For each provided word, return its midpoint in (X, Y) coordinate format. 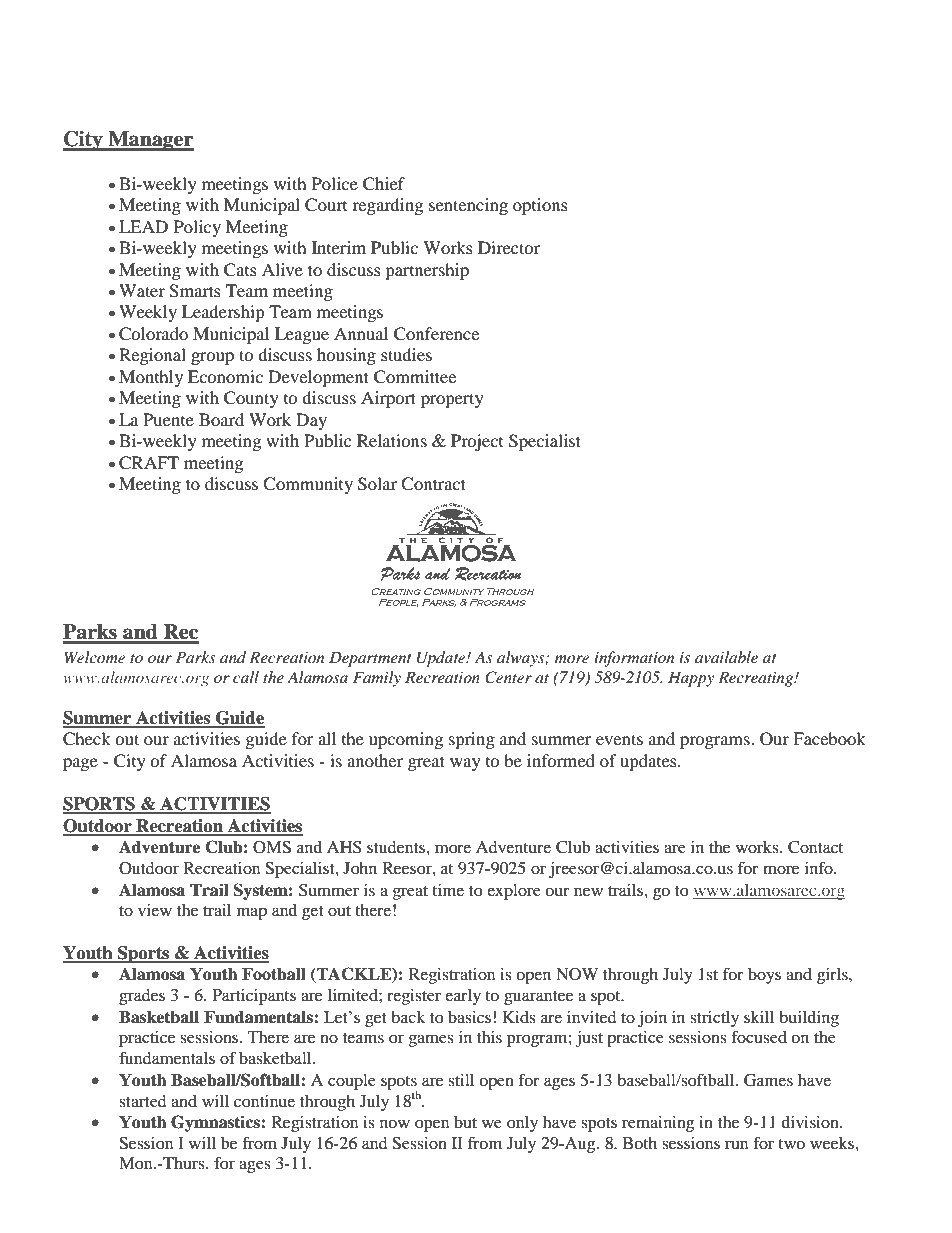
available (726, 657)
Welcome (95, 657)
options (540, 206)
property (452, 400)
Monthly (151, 378)
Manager (150, 141)
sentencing (468, 206)
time (448, 890)
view (155, 910)
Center (508, 677)
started (143, 1101)
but (465, 1122)
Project (477, 442)
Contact (815, 847)
